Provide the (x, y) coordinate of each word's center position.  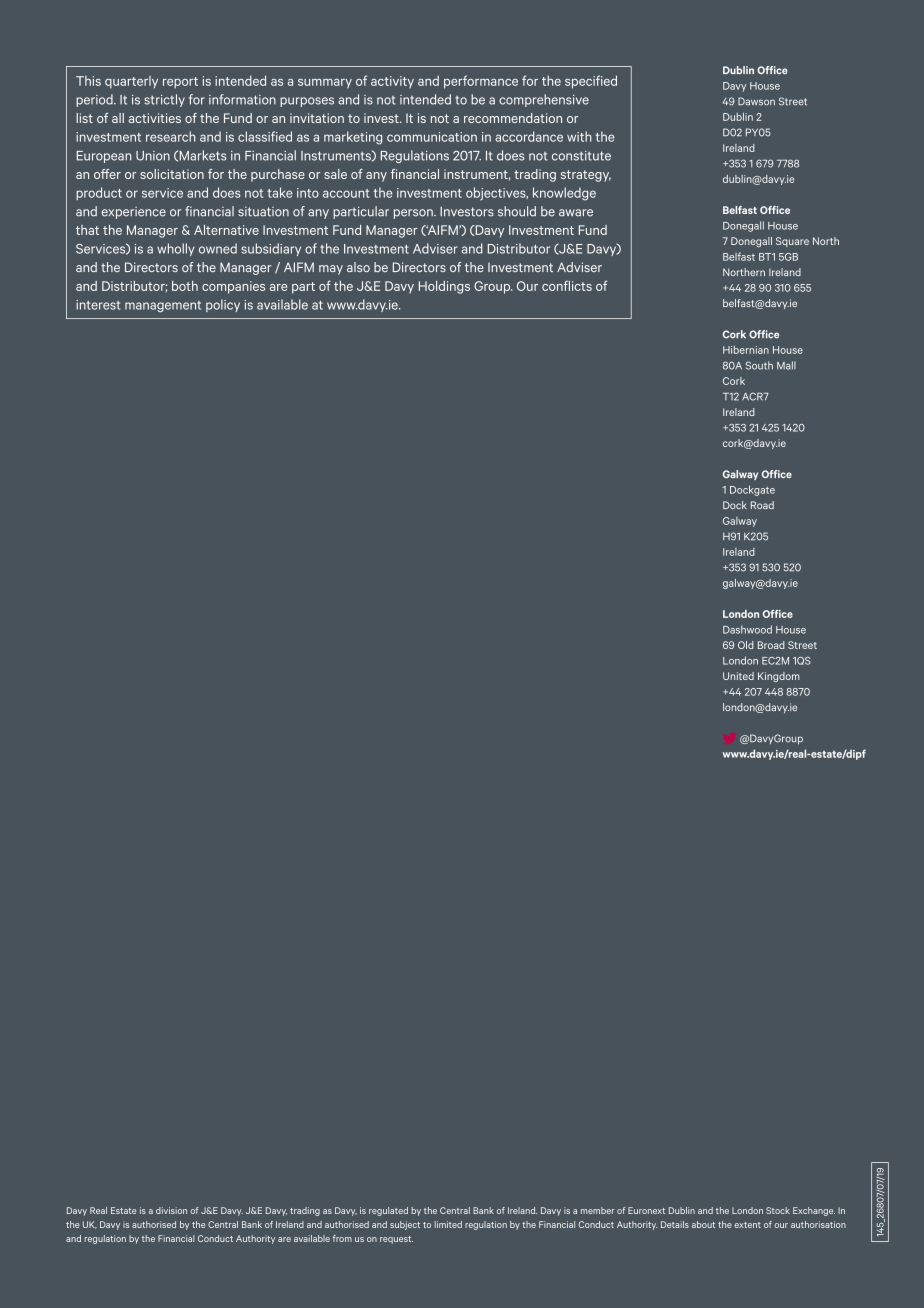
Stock (778, 1210)
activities (155, 118)
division (171, 1210)
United (738, 676)
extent (747, 1225)
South (759, 365)
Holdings (444, 287)
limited (448, 1224)
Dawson (756, 101)
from (342, 1238)
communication (432, 137)
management (163, 306)
